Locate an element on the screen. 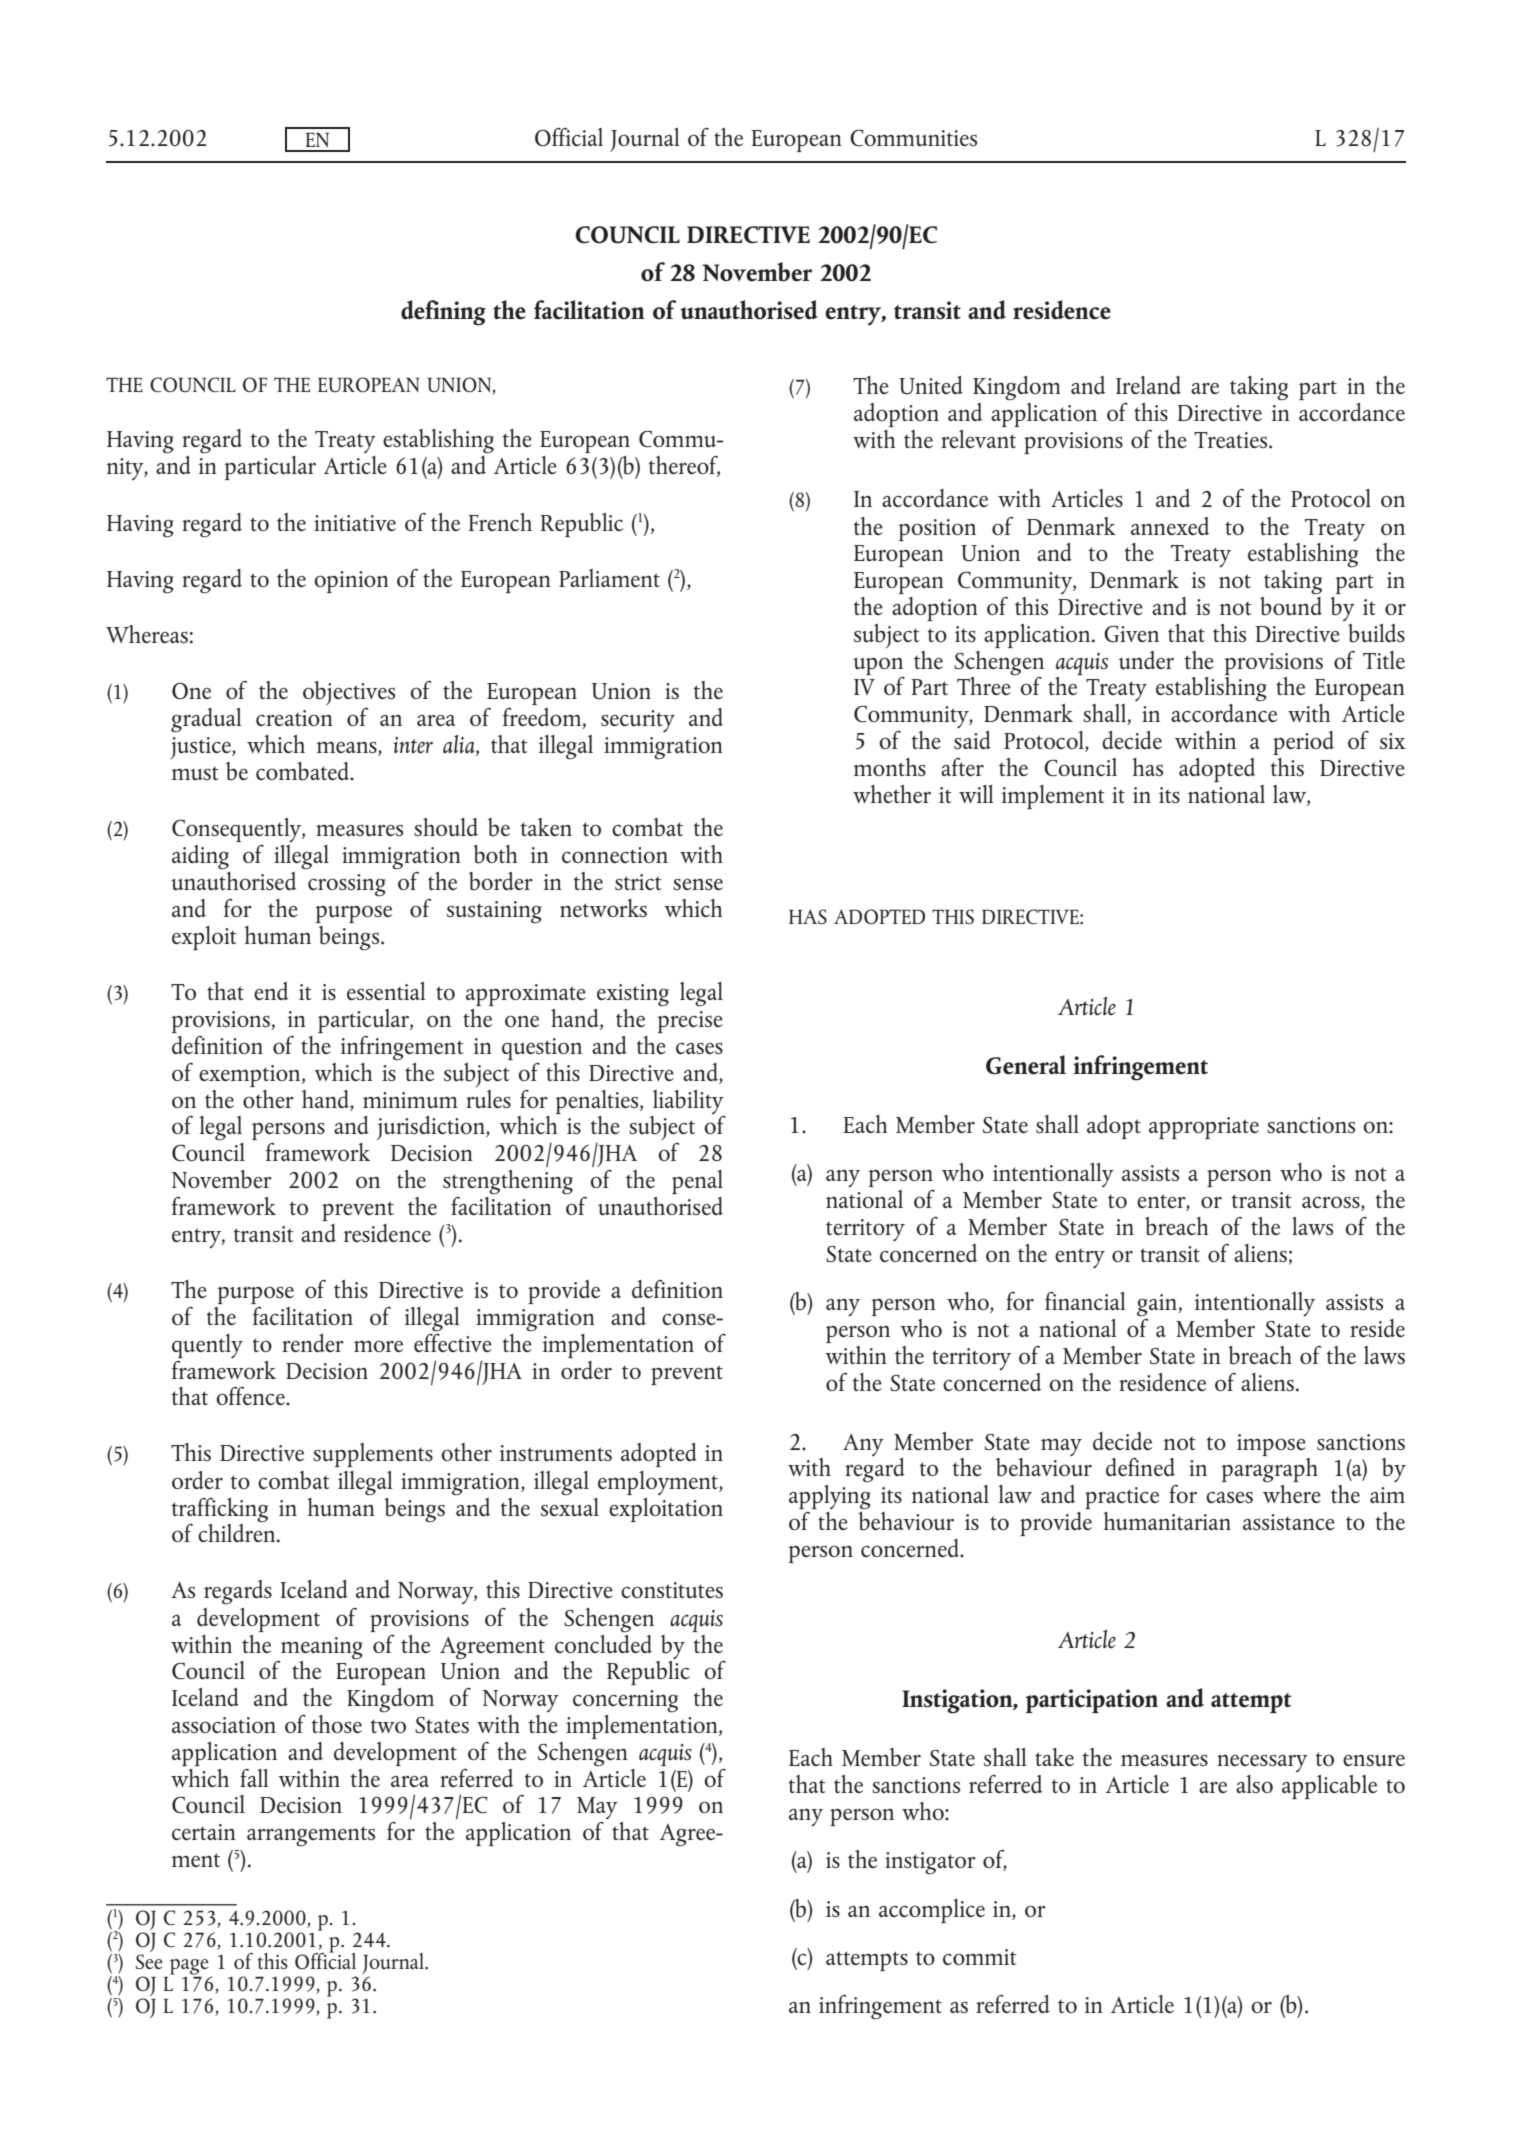 Image resolution: width=1513 pixels, height=2137 pixels. defining is located at coordinates (443, 313).
